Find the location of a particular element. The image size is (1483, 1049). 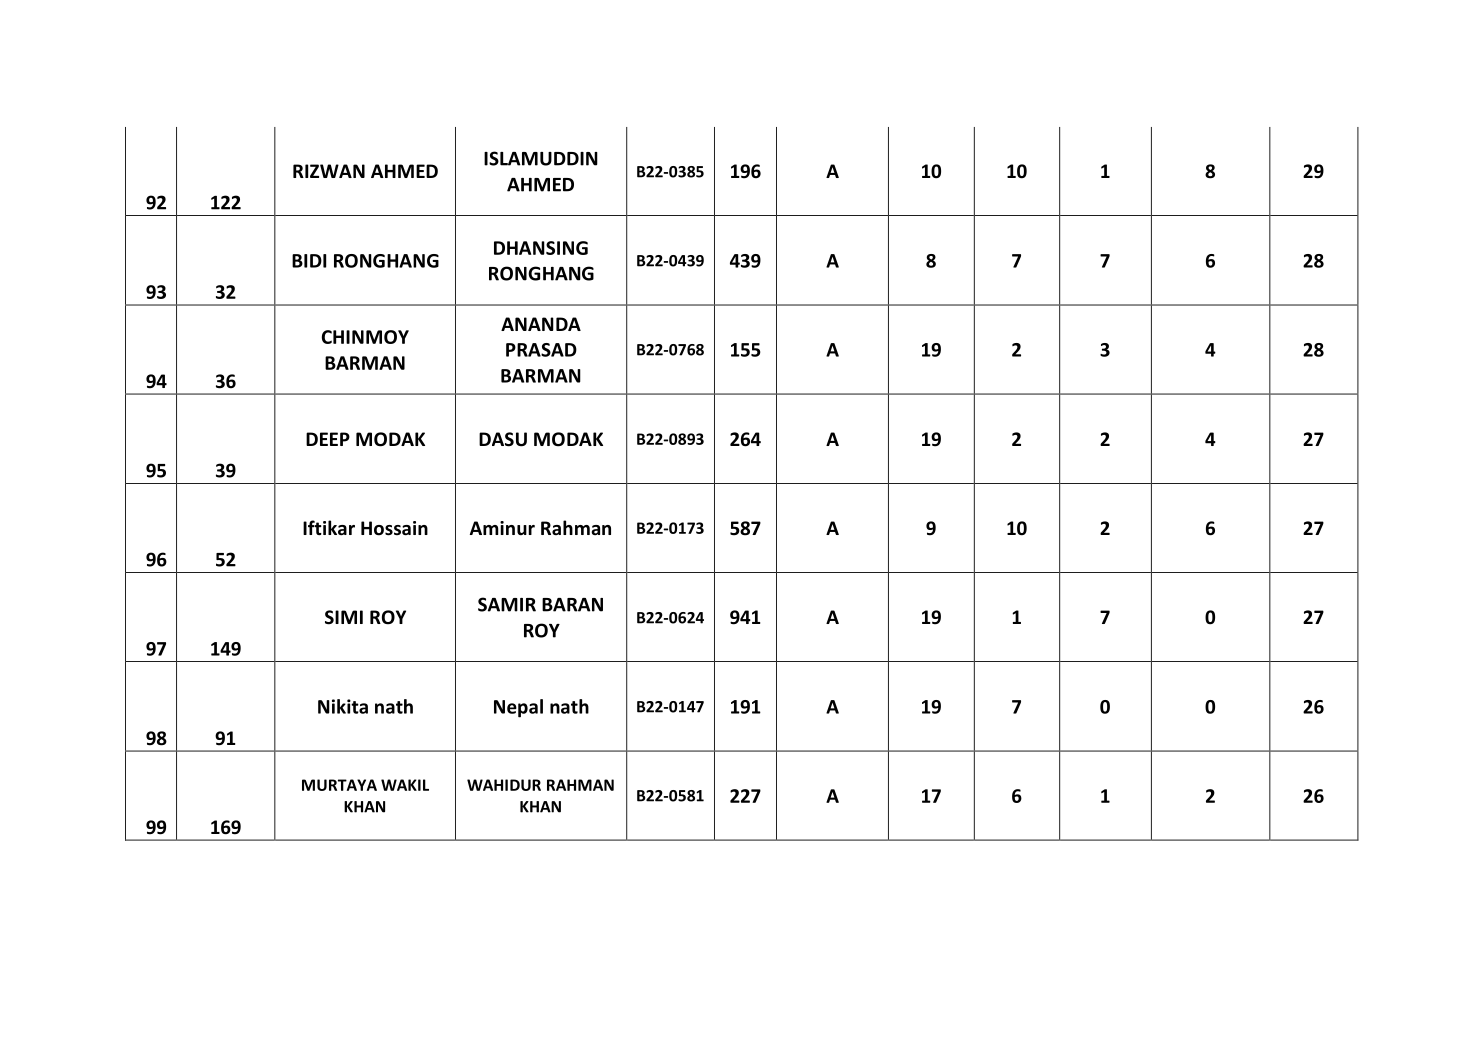

ANANDA is located at coordinates (541, 324).
